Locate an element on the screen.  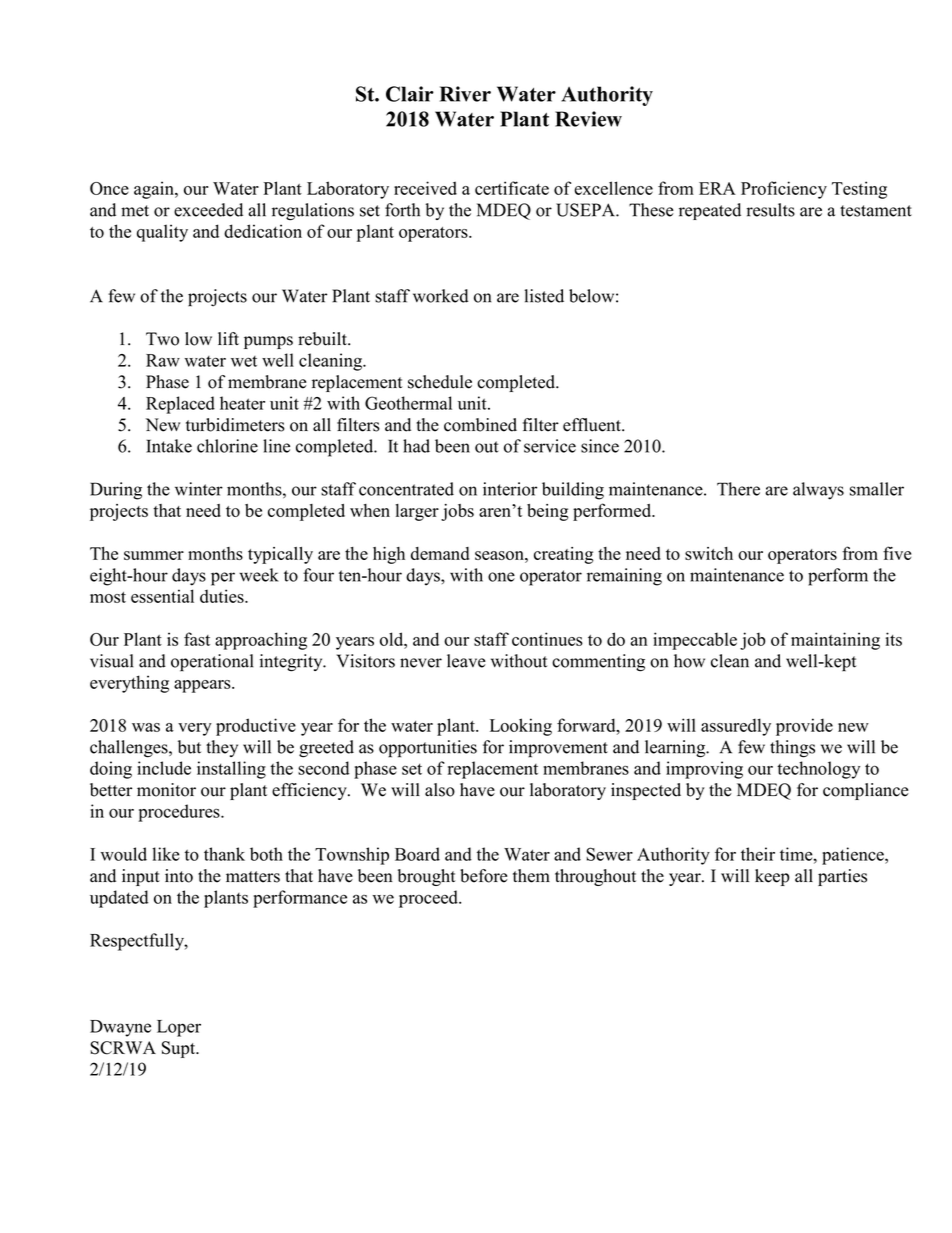
Proficiency is located at coordinates (784, 190).
